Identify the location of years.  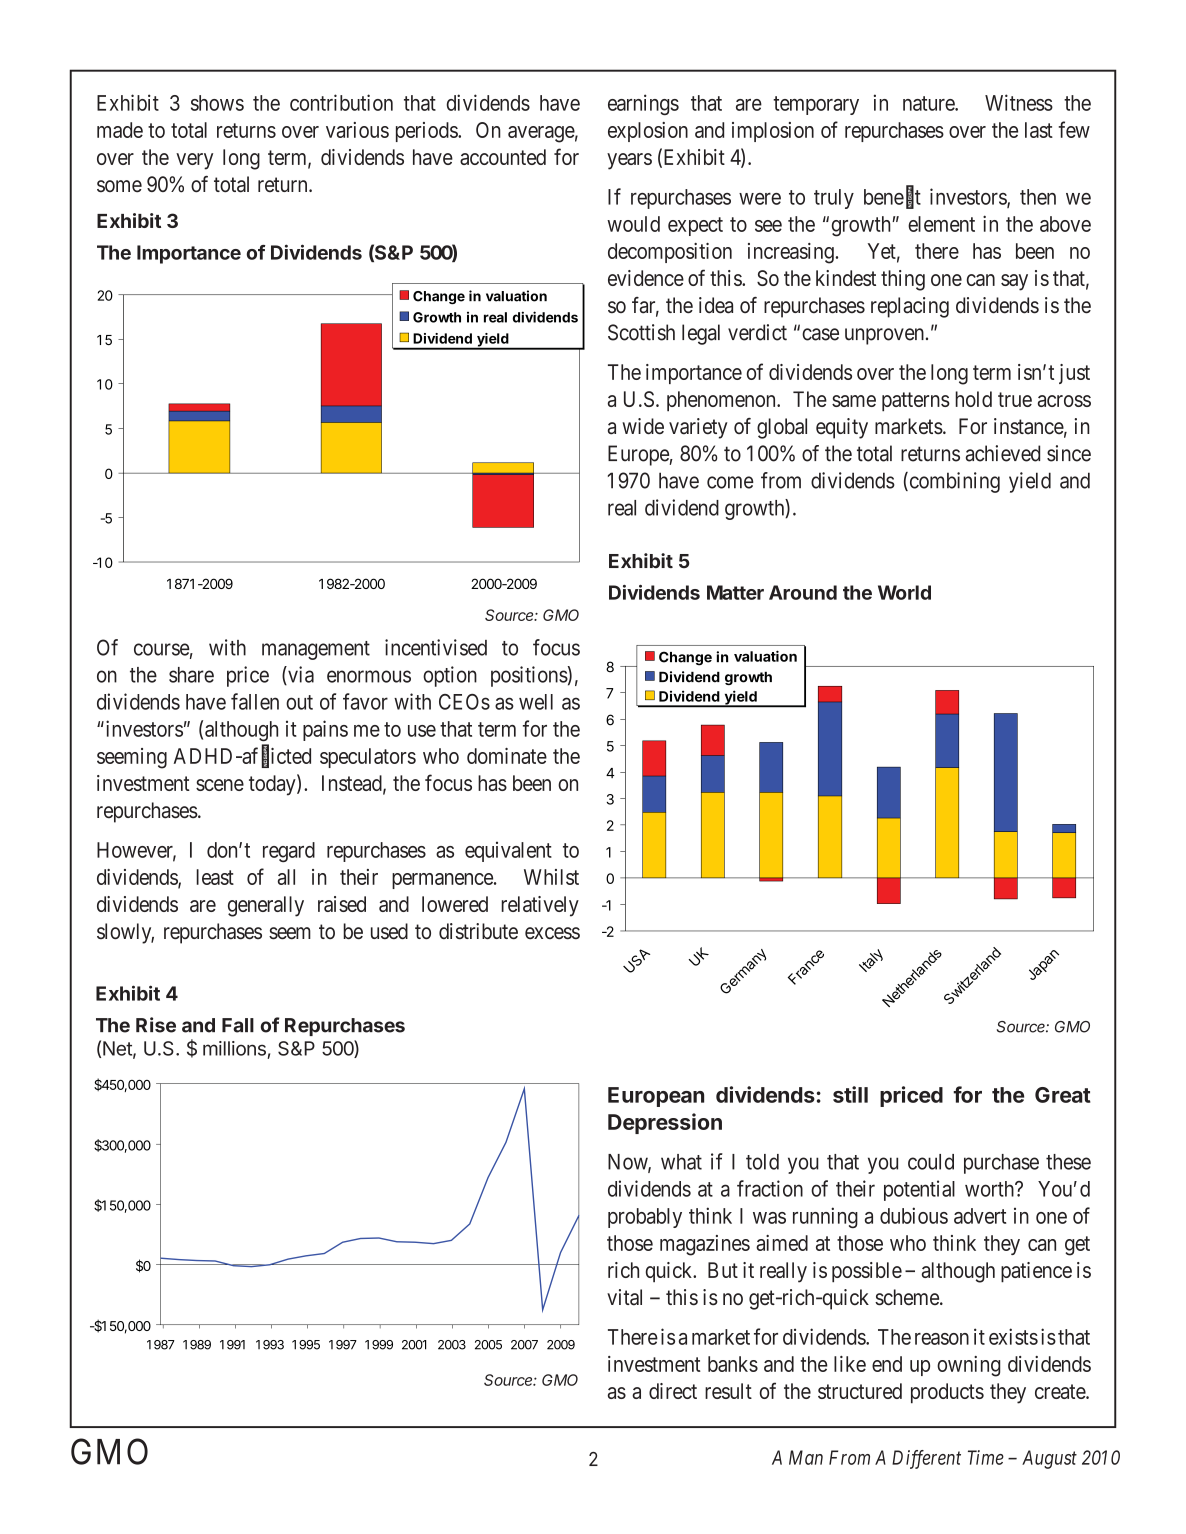
(629, 161).
